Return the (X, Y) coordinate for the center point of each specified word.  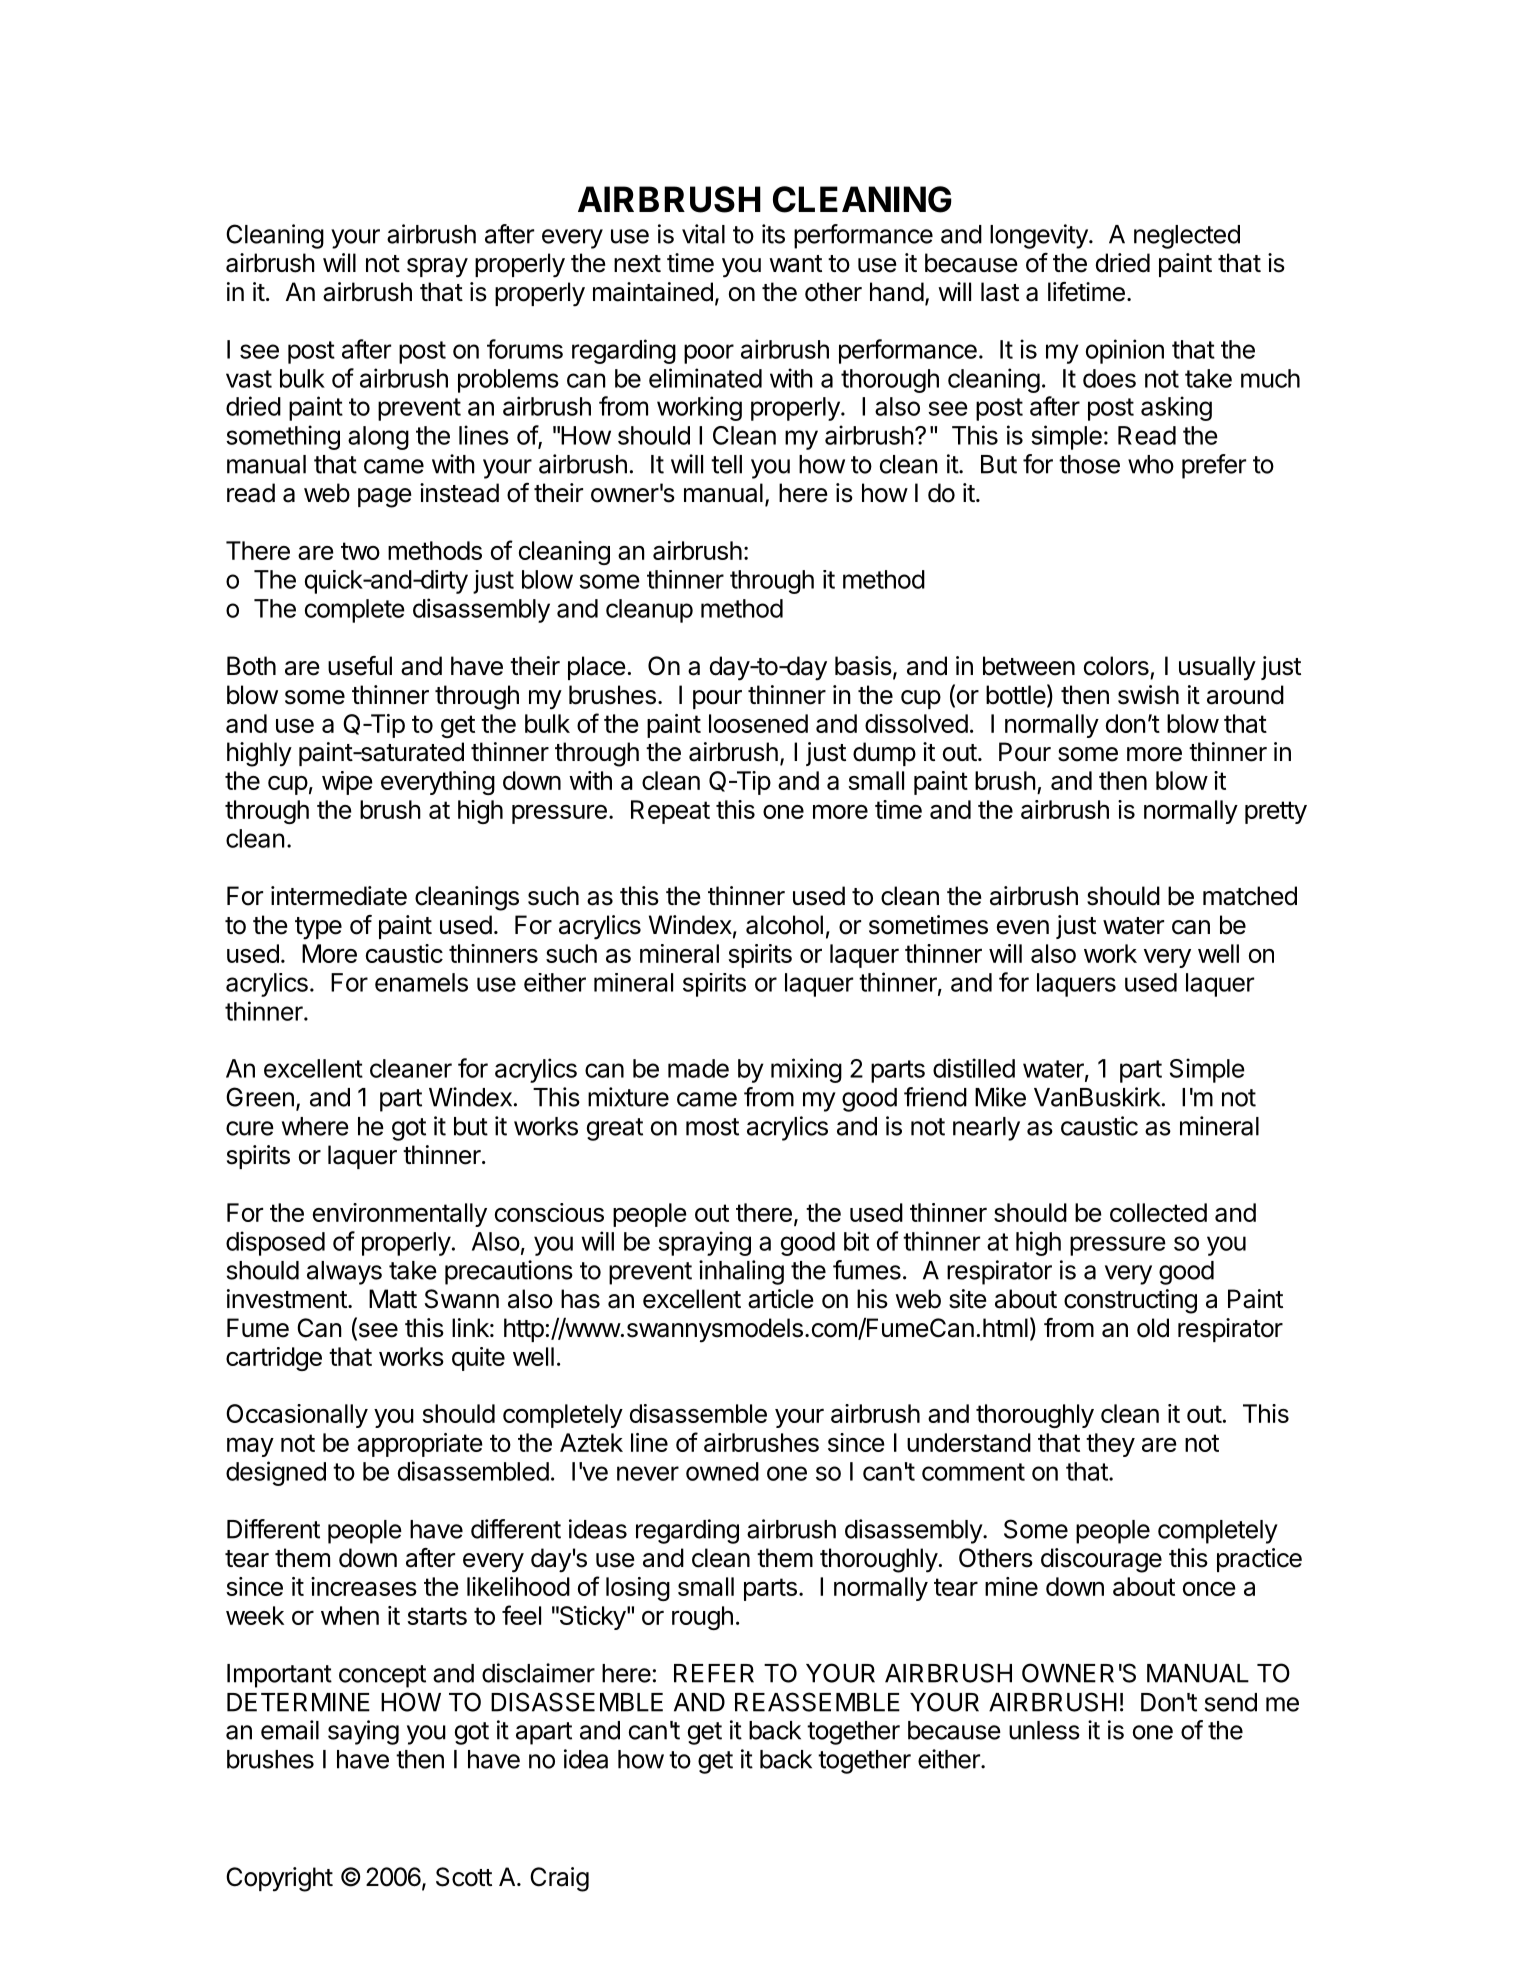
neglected (1187, 237)
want (795, 264)
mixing (806, 1070)
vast (249, 379)
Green (260, 1097)
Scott (464, 1877)
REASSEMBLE (817, 1702)
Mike (1000, 1097)
